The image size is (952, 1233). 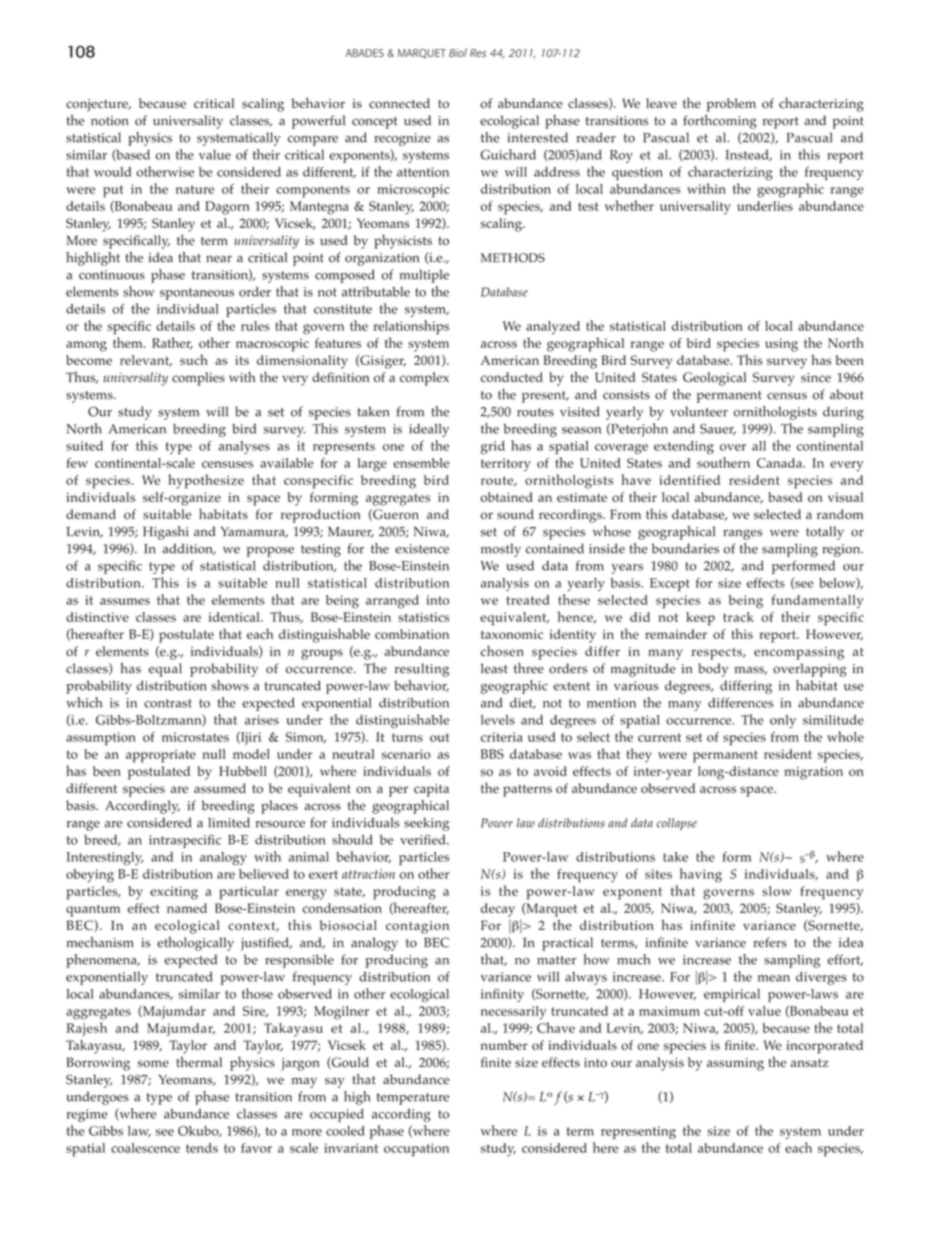 I want to click on coalescence, so click(x=145, y=1148).
